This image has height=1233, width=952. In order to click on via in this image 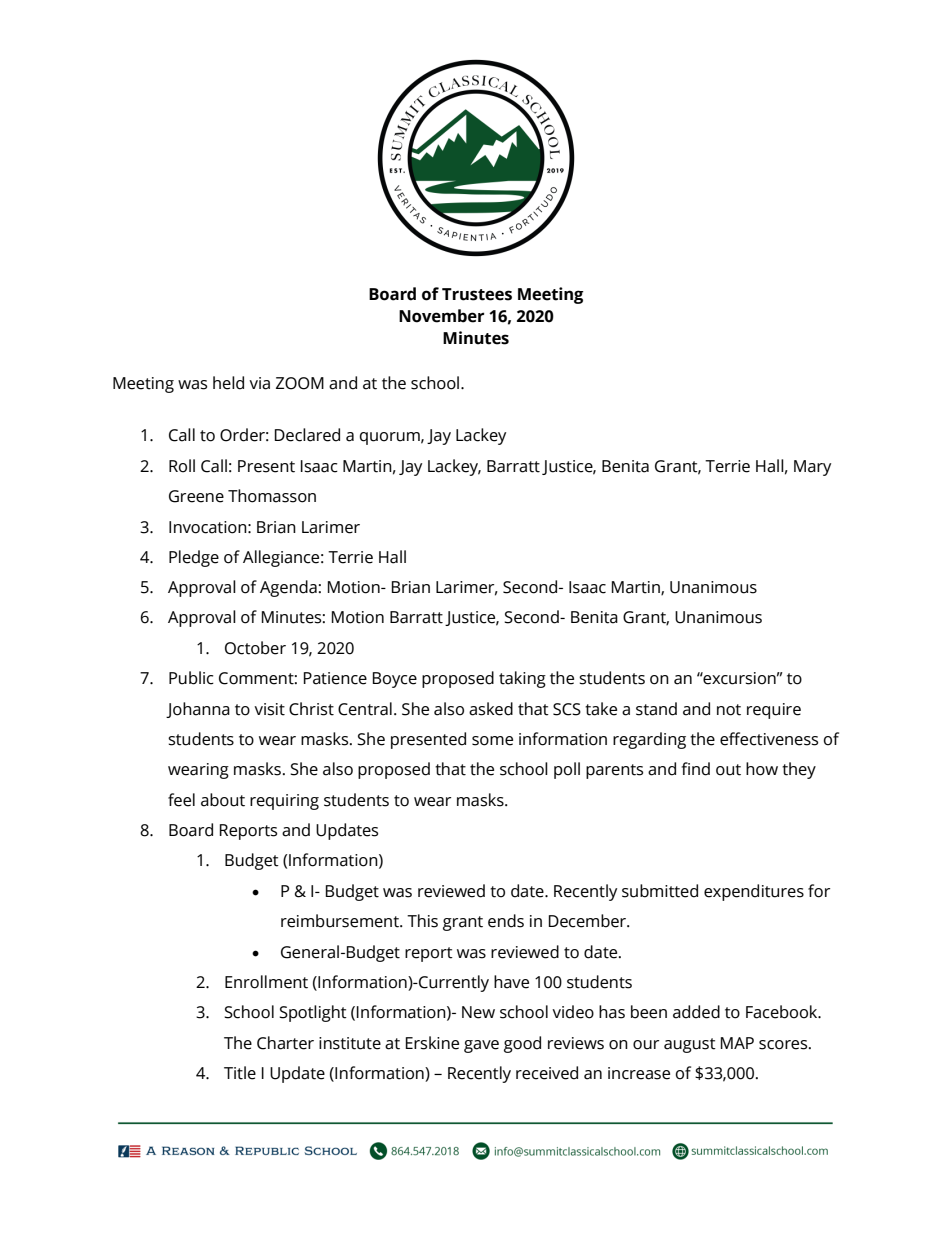, I will do `click(259, 383)`.
